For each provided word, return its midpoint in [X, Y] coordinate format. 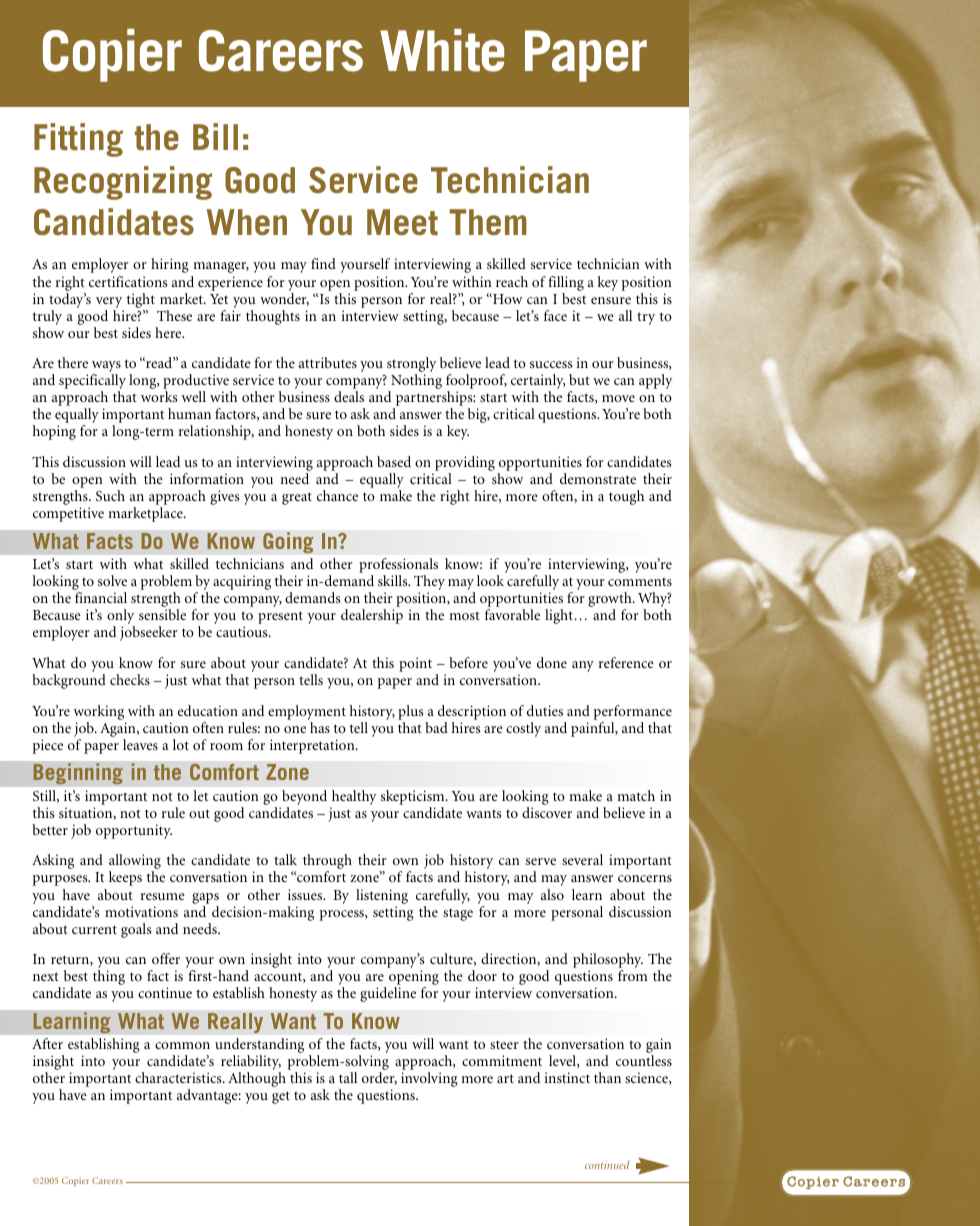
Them [488, 222]
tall [348, 1077]
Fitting [78, 140]
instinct [567, 1077]
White [442, 50]
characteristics [179, 1077]
